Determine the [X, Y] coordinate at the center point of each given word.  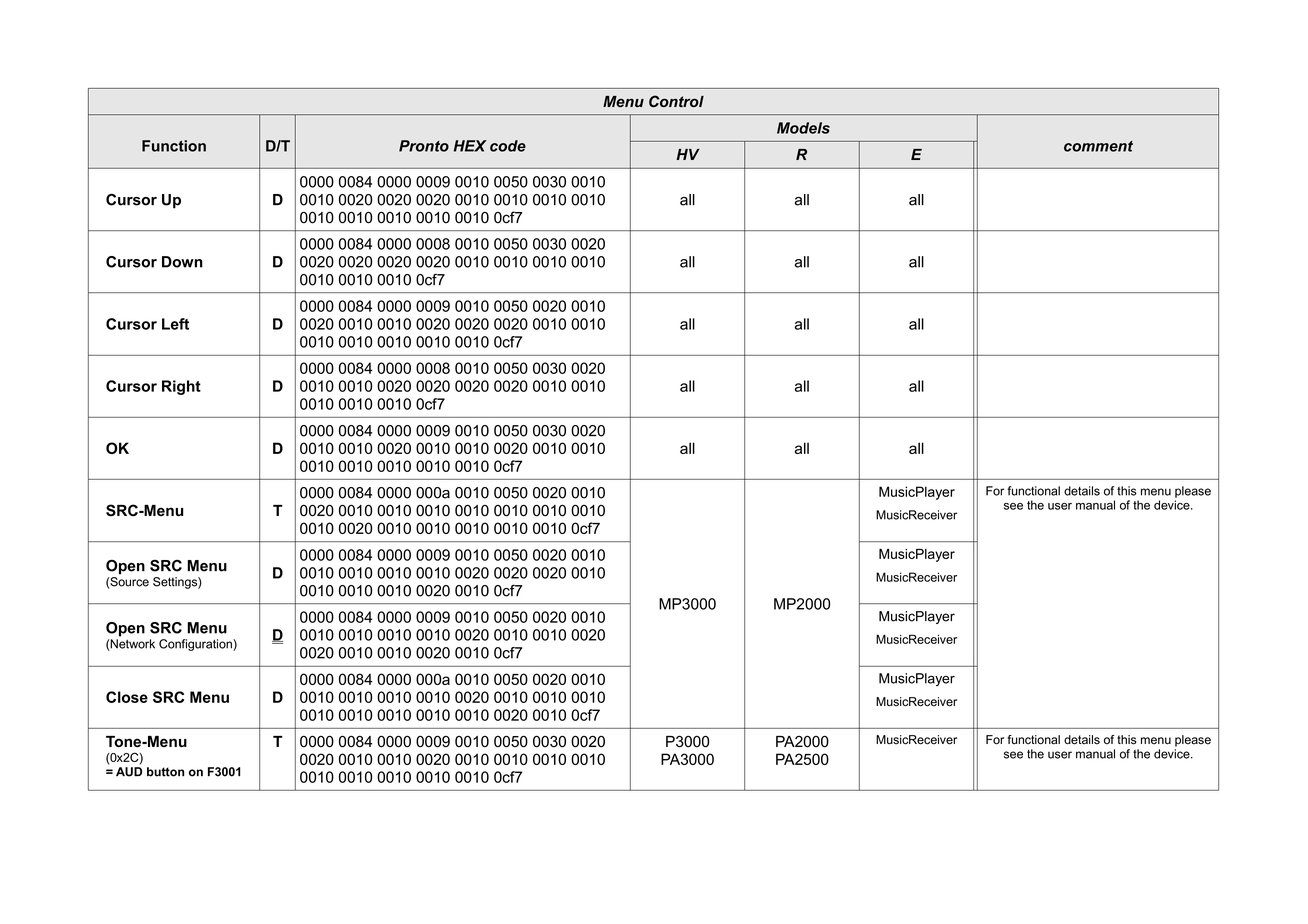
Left [175, 324]
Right [181, 387]
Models [803, 128]
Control [676, 101]
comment [1098, 146]
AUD [129, 772]
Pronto [424, 146]
